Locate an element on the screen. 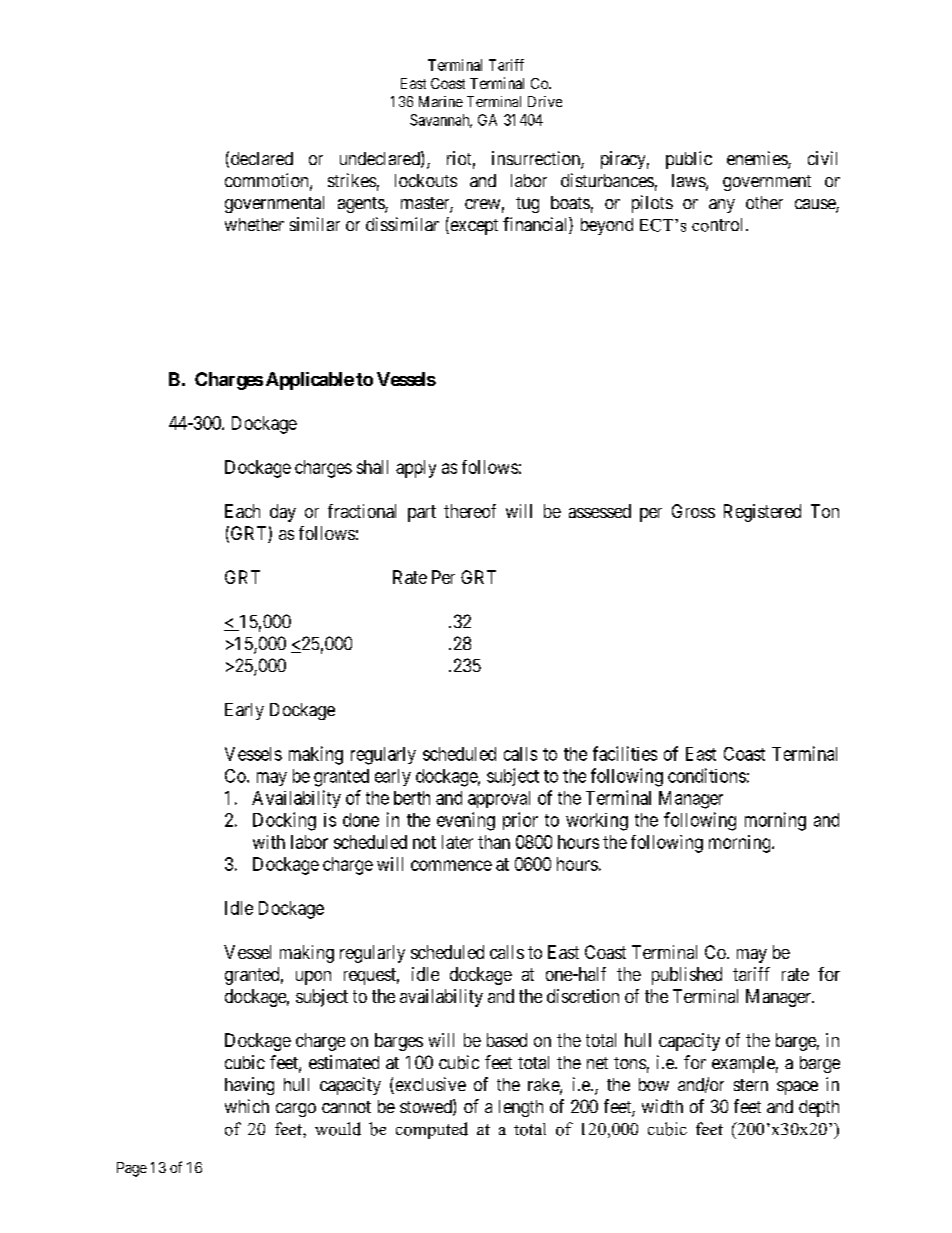 The height and width of the screenshot is (1233, 952). day is located at coordinates (283, 513).
